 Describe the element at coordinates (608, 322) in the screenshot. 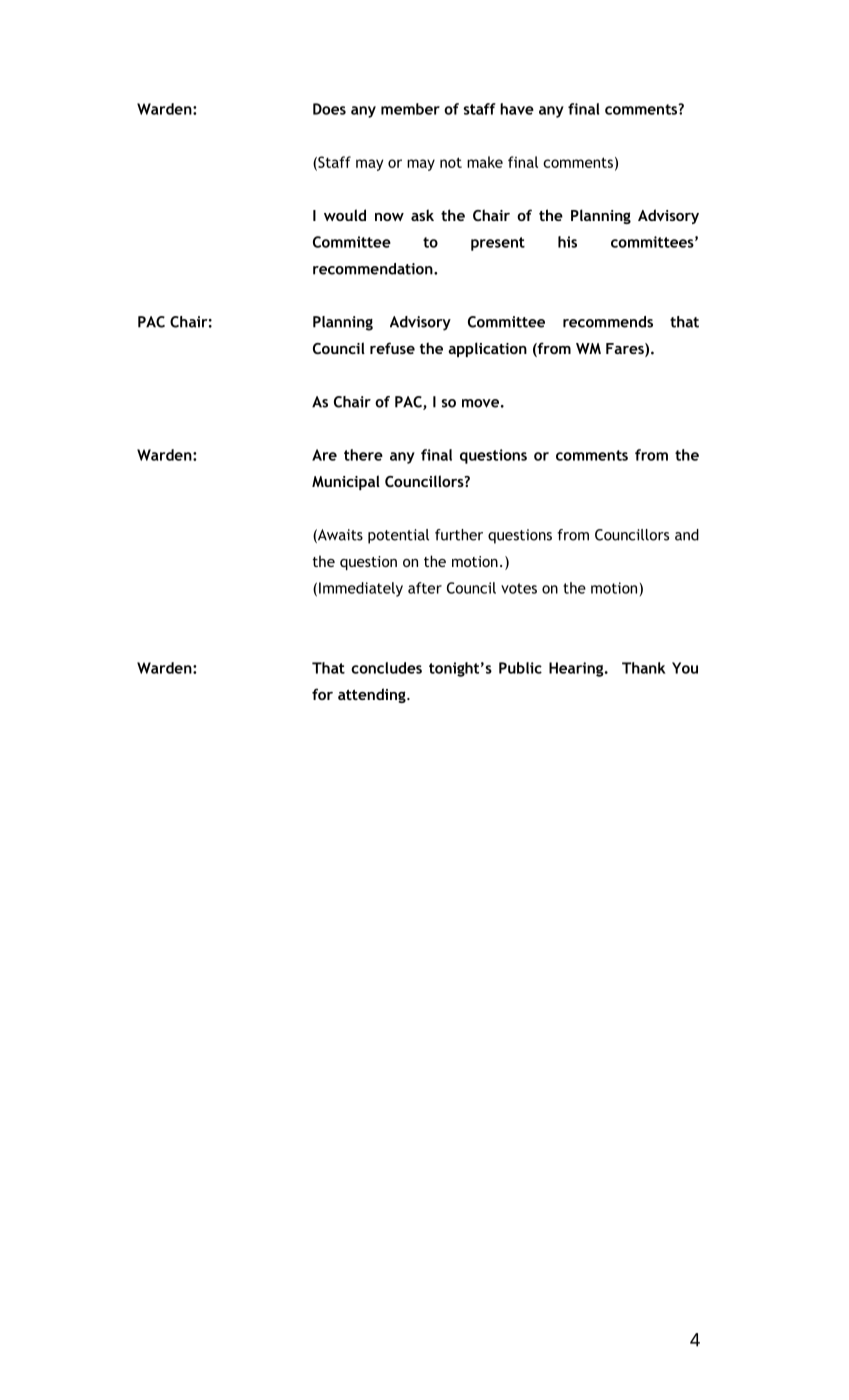

I see `recommends` at that location.
